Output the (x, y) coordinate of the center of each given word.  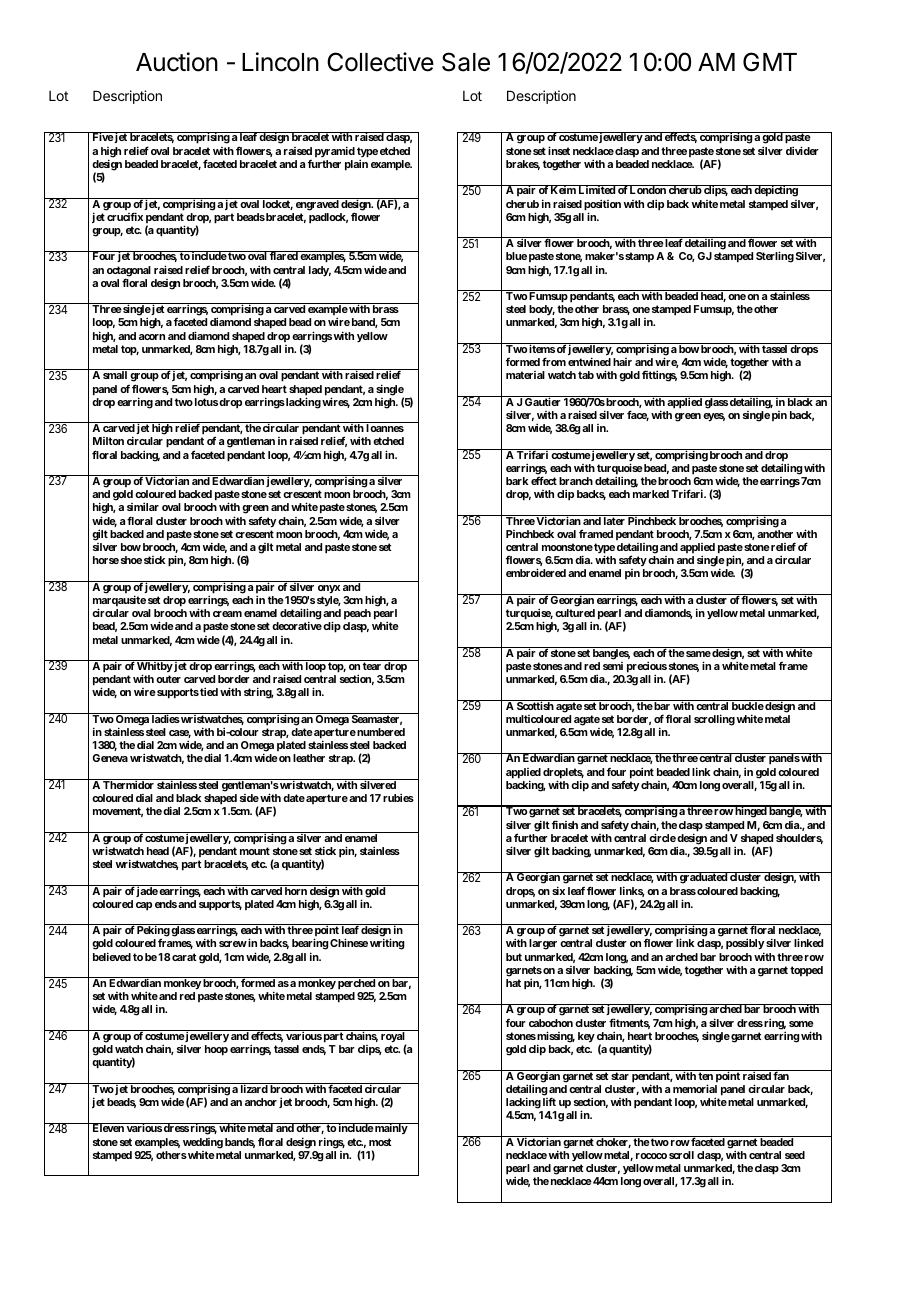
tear (372, 666)
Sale (466, 62)
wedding (203, 1143)
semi (613, 666)
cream (227, 614)
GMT (770, 62)
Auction (177, 62)
